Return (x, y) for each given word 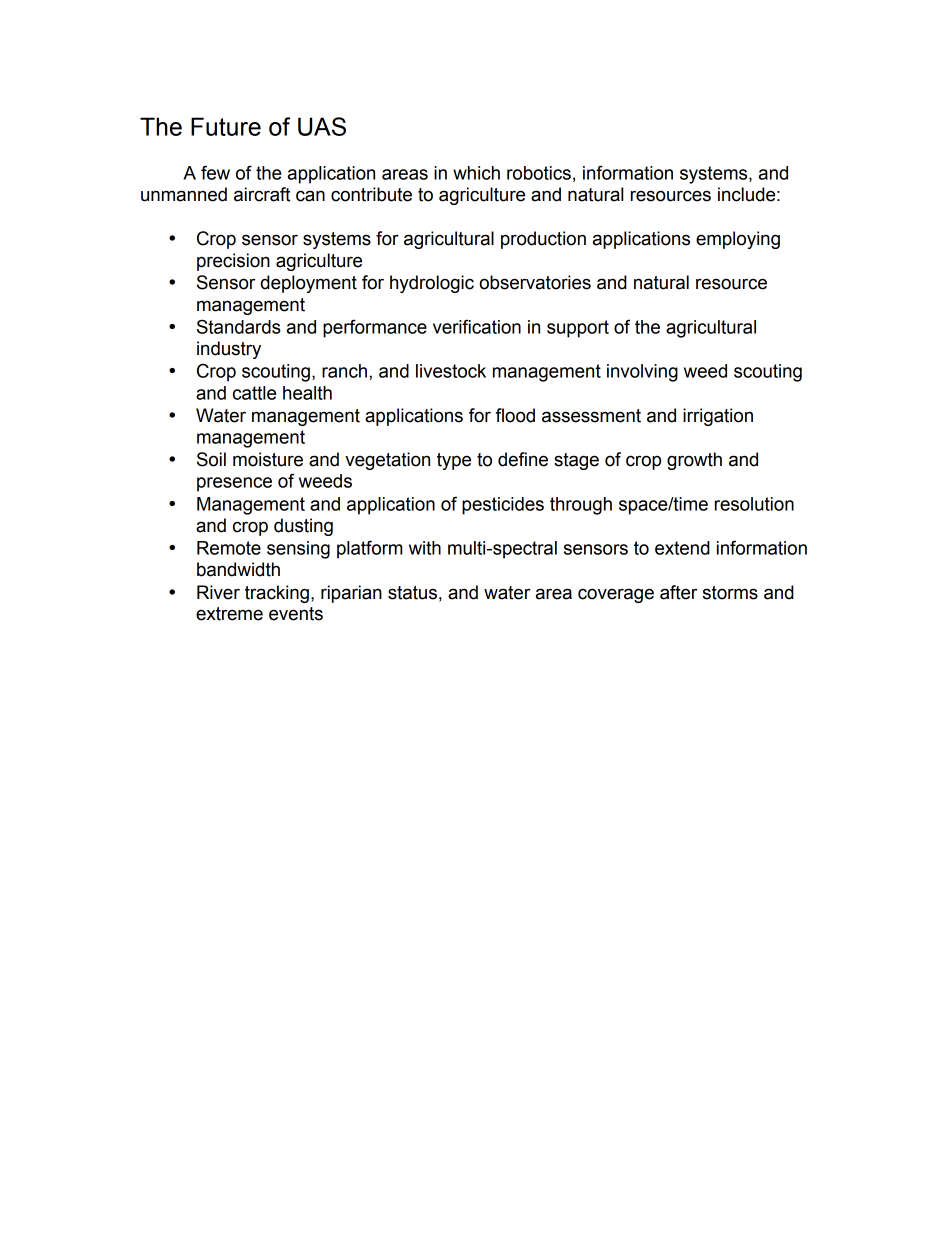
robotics (539, 173)
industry (229, 350)
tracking (277, 594)
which (476, 173)
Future (226, 126)
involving (642, 373)
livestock (451, 371)
